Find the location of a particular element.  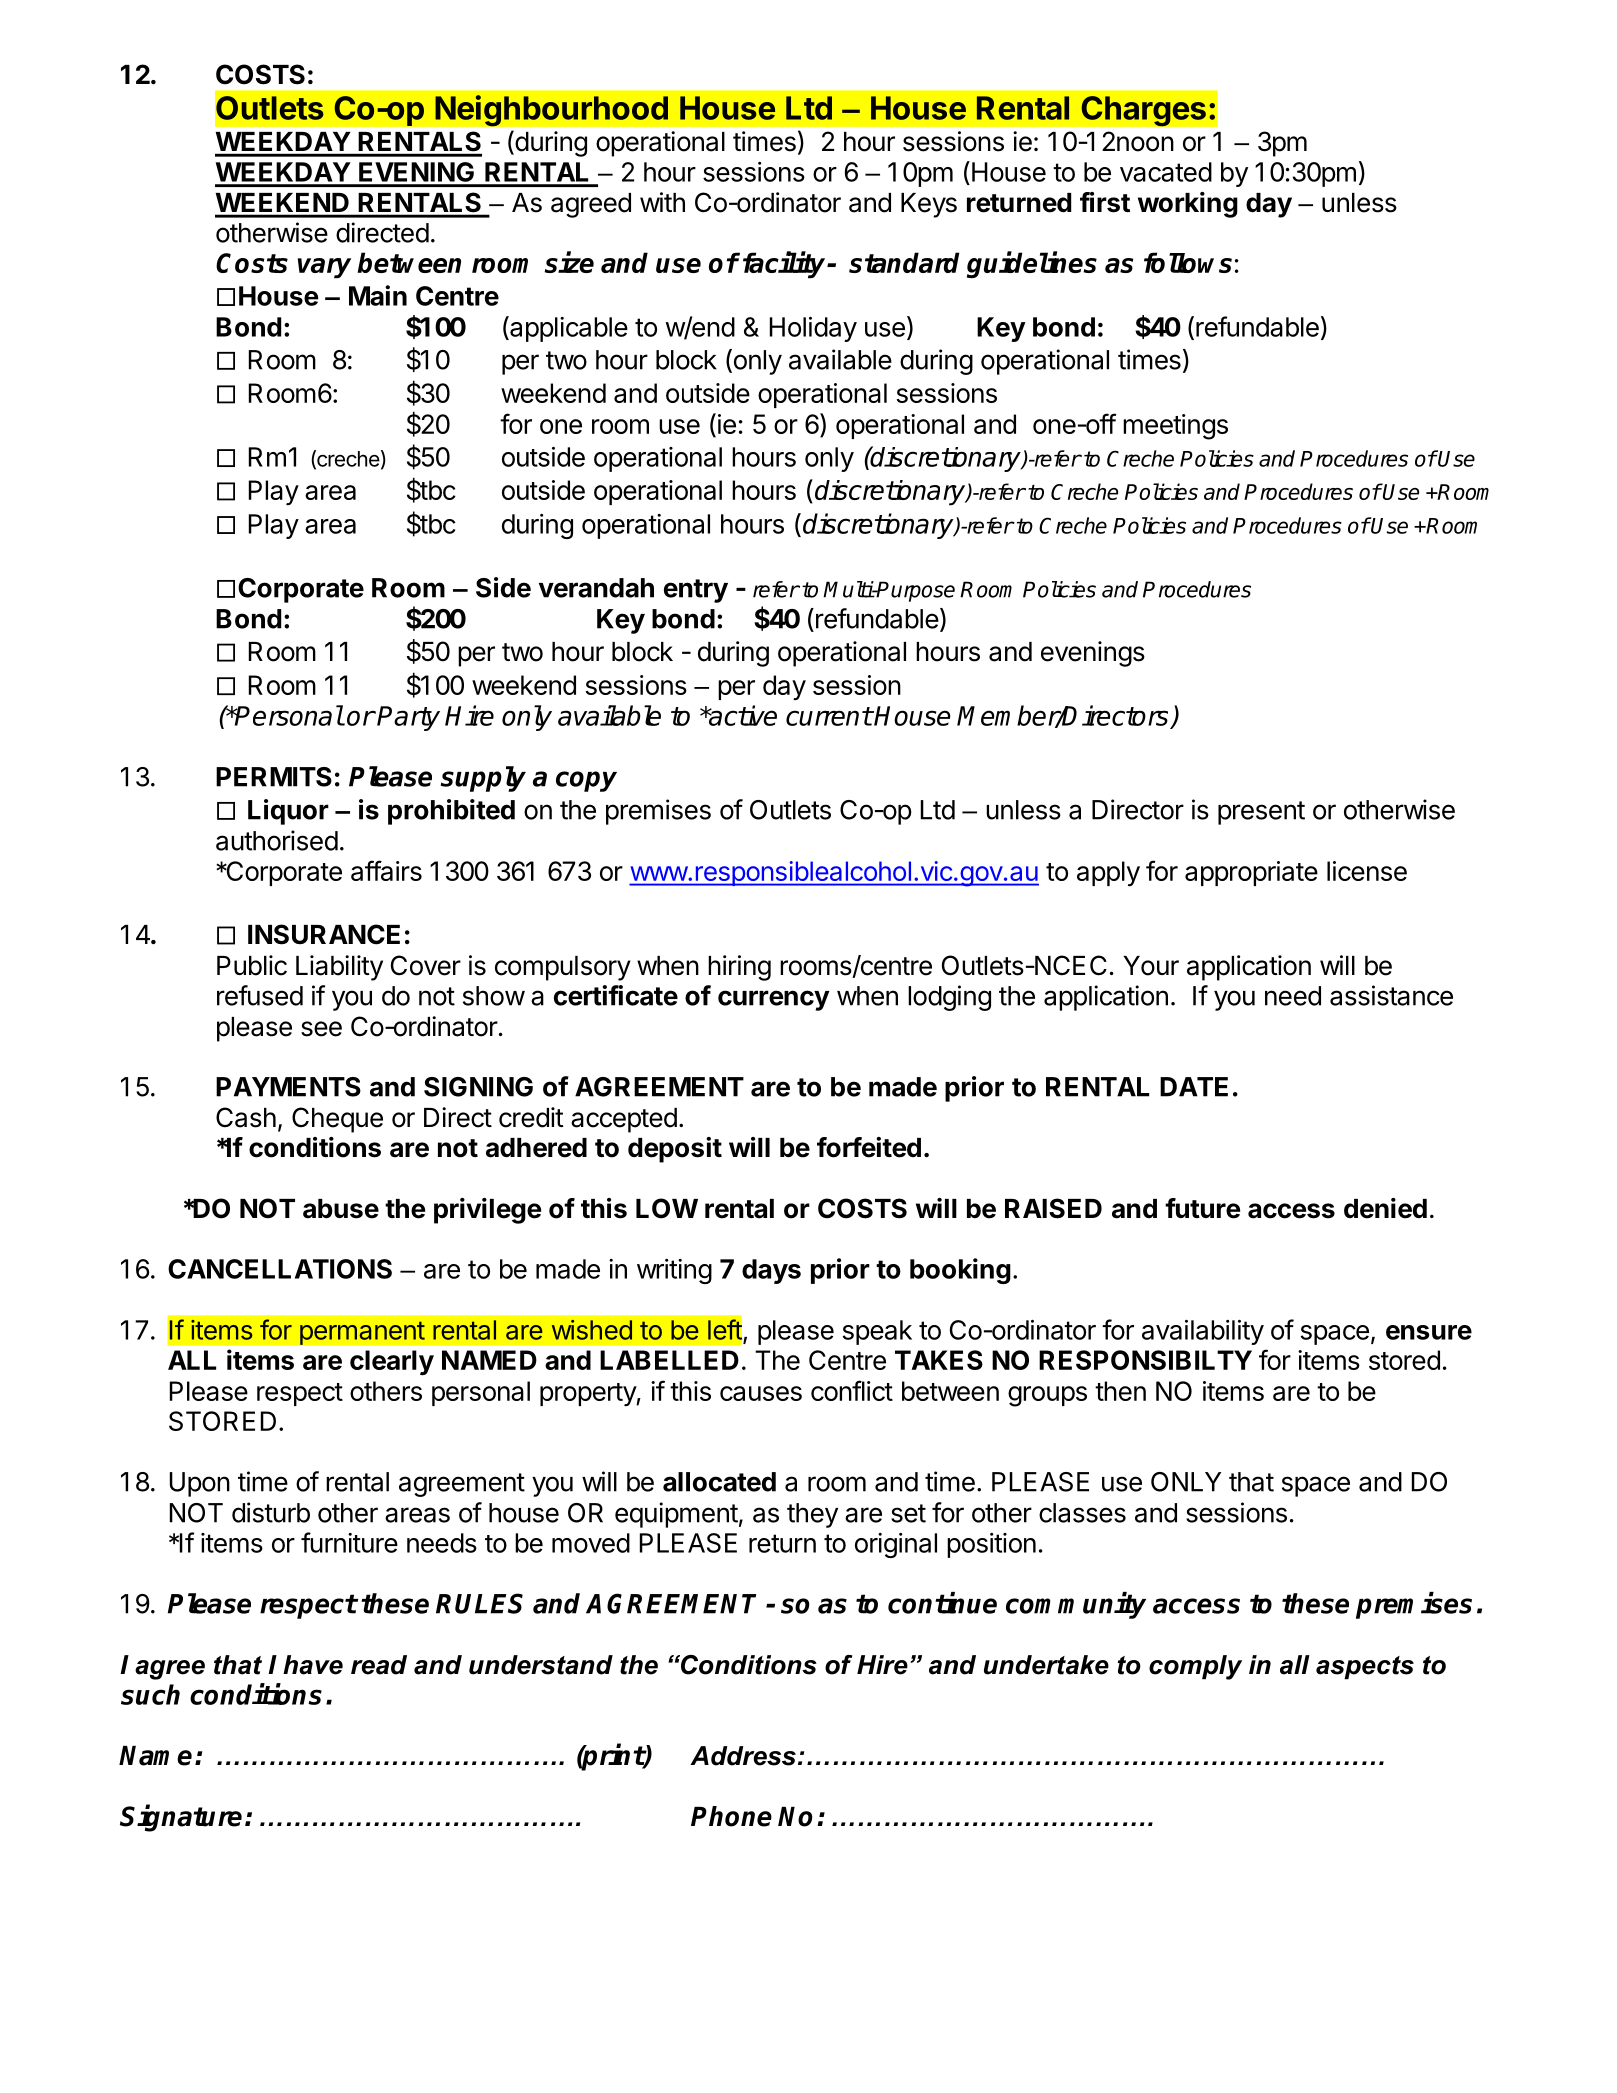

working is located at coordinates (1188, 205).
